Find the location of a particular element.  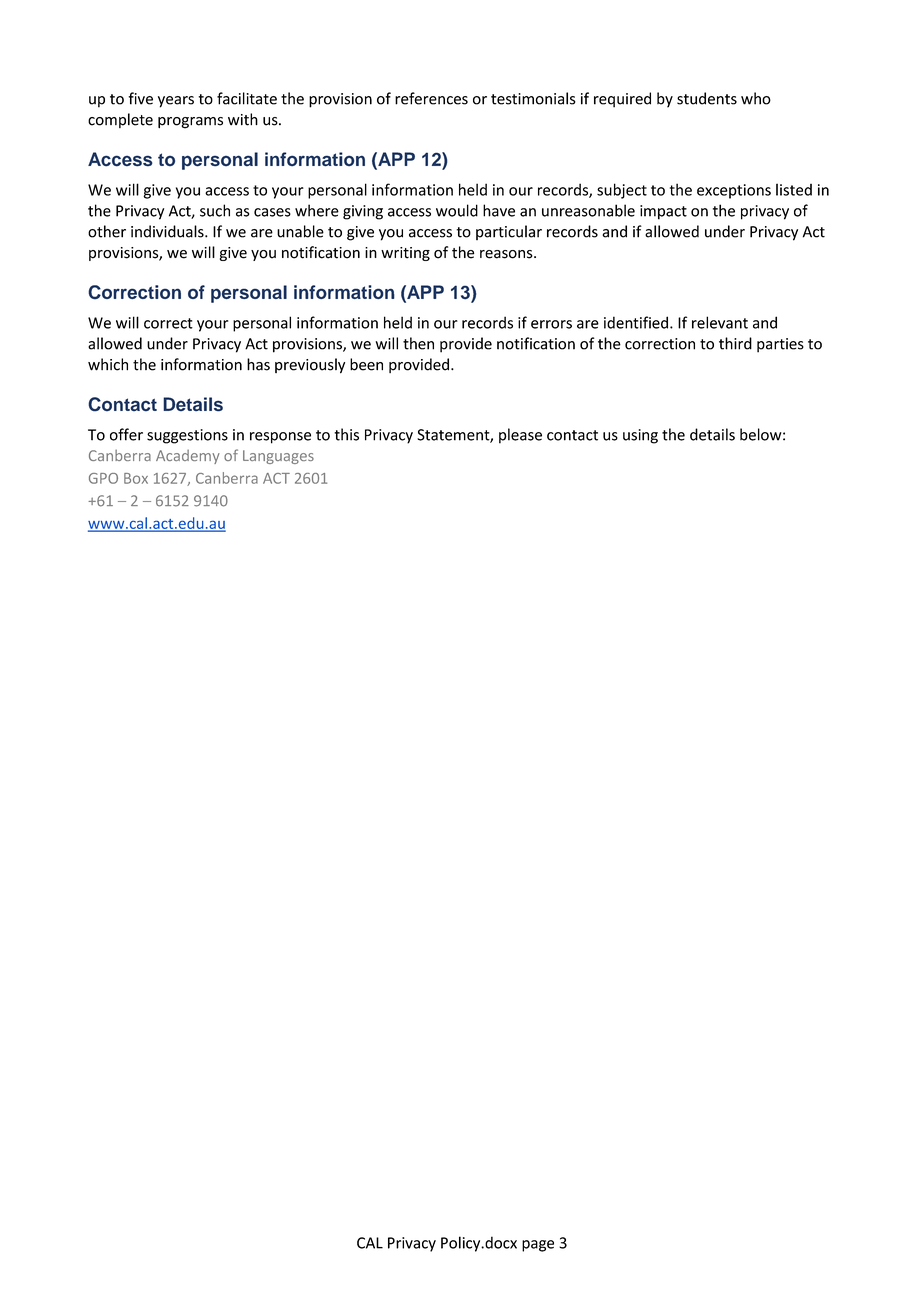

page is located at coordinates (538, 1246).
